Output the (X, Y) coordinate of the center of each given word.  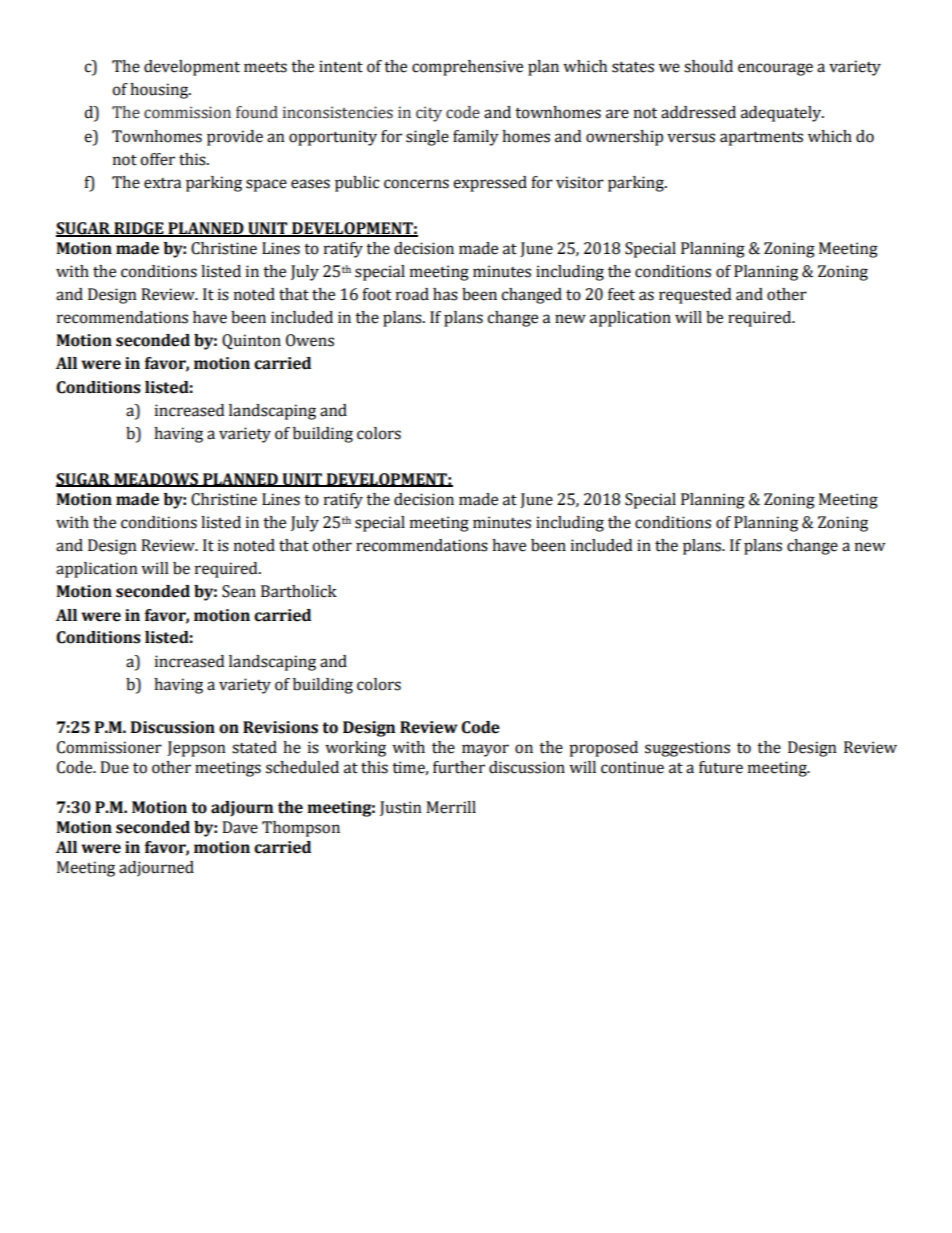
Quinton (251, 342)
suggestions (687, 749)
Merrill (451, 807)
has (445, 294)
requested (695, 296)
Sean (239, 591)
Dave (240, 827)
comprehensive (467, 68)
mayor (485, 750)
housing (160, 91)
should (708, 66)
